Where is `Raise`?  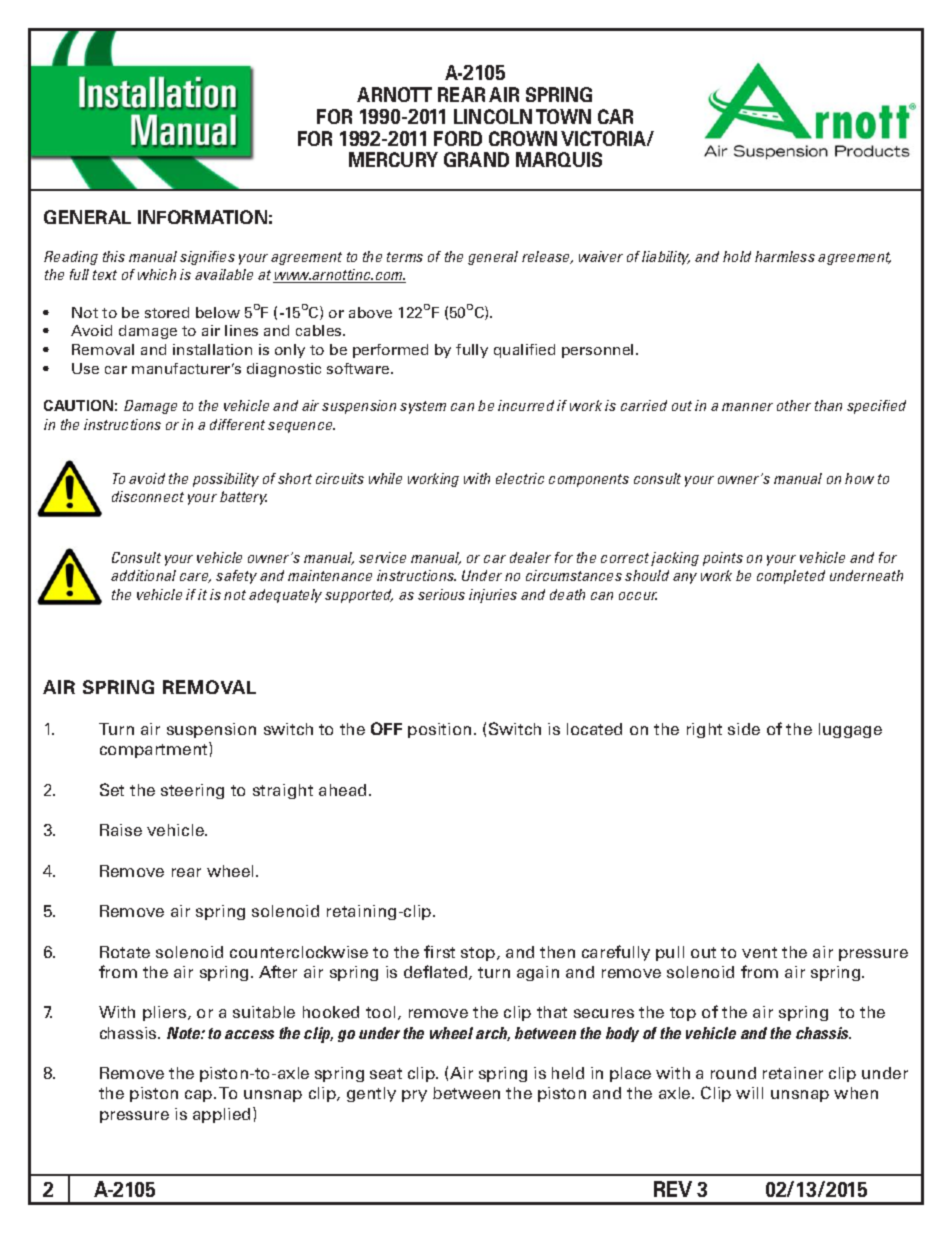 Raise is located at coordinates (121, 830).
